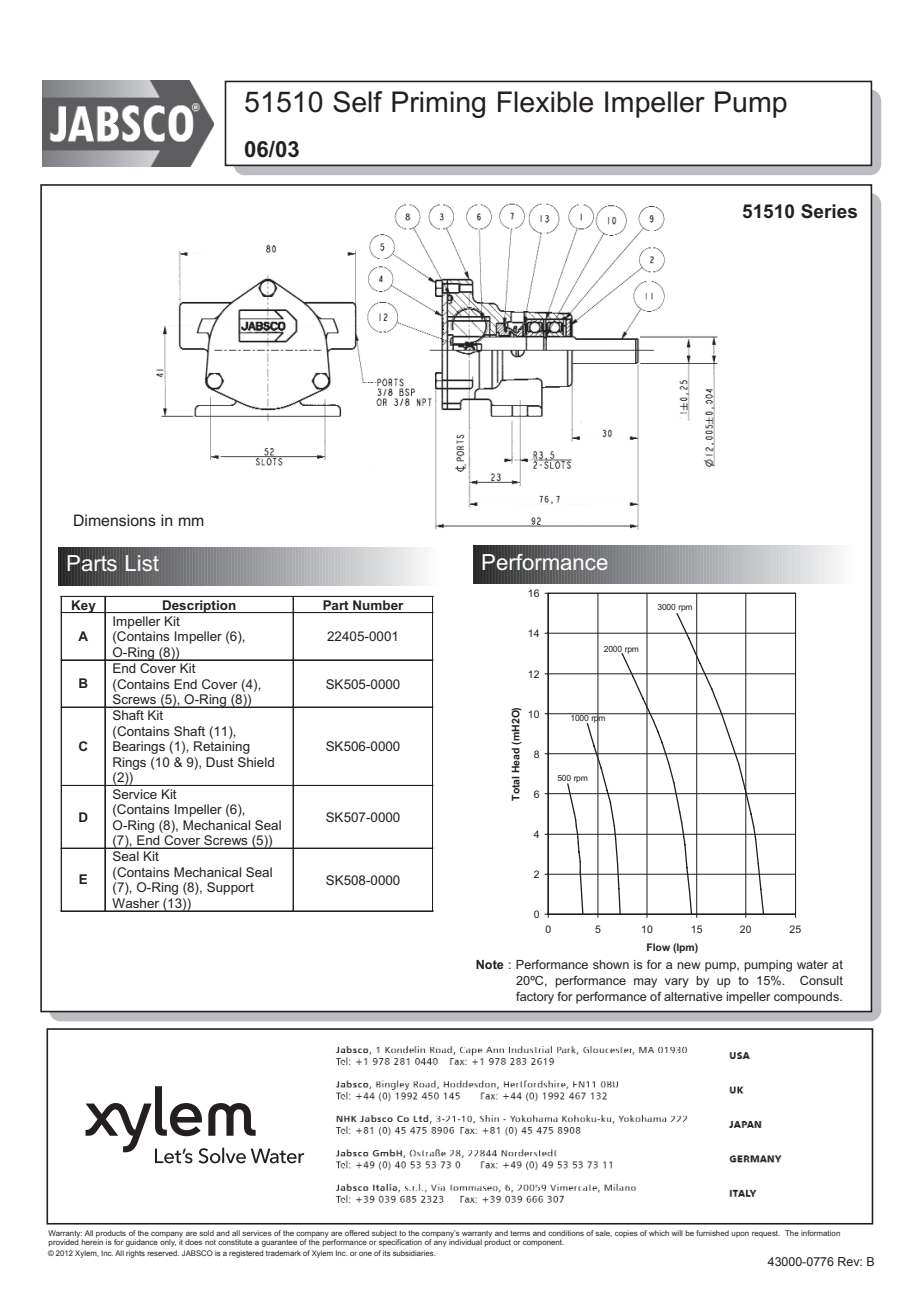 The height and width of the screenshot is (1308, 924). Describe the element at coordinates (438, 104) in the screenshot. I see `Priming` at that location.
